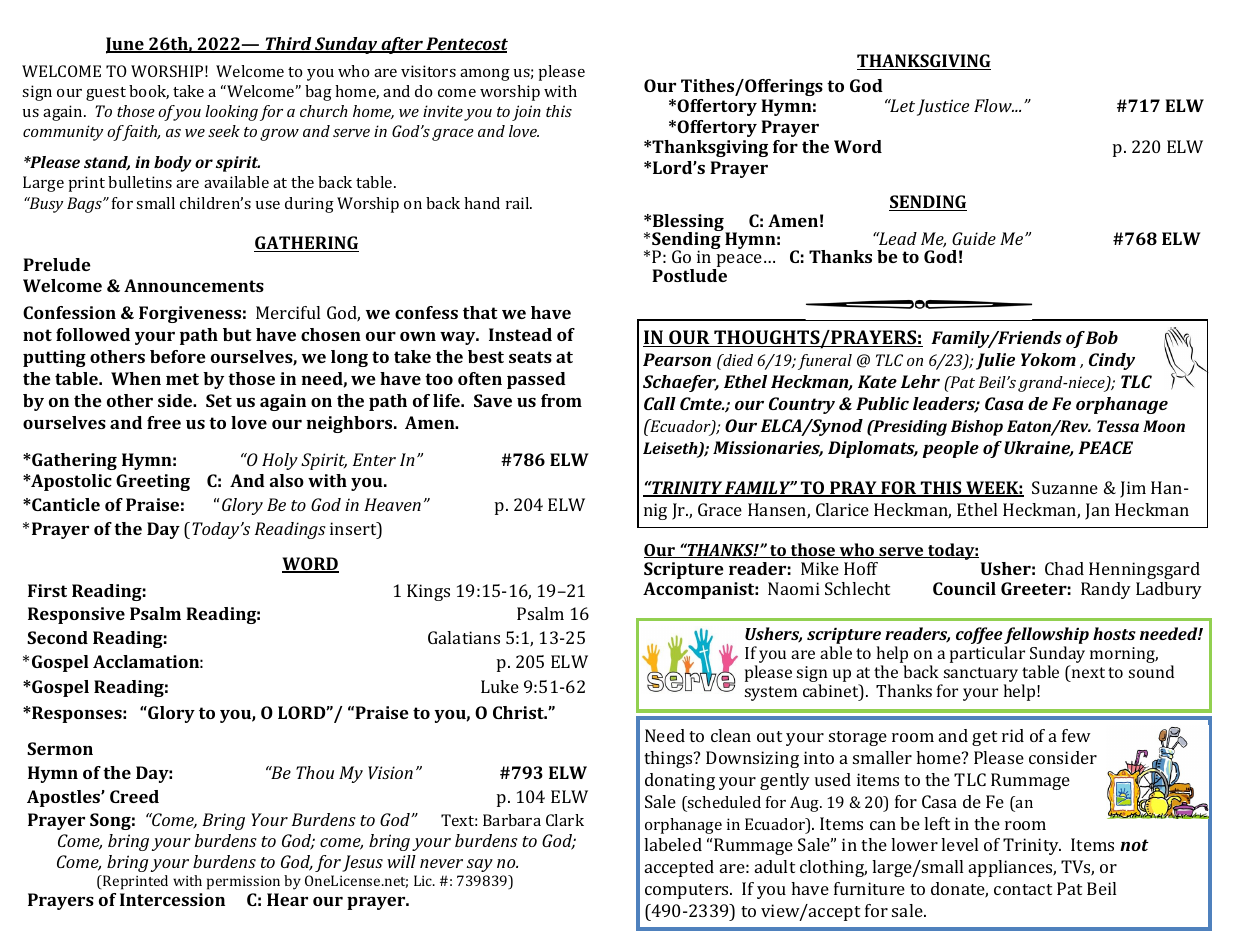  I want to click on Luke, so click(500, 686).
